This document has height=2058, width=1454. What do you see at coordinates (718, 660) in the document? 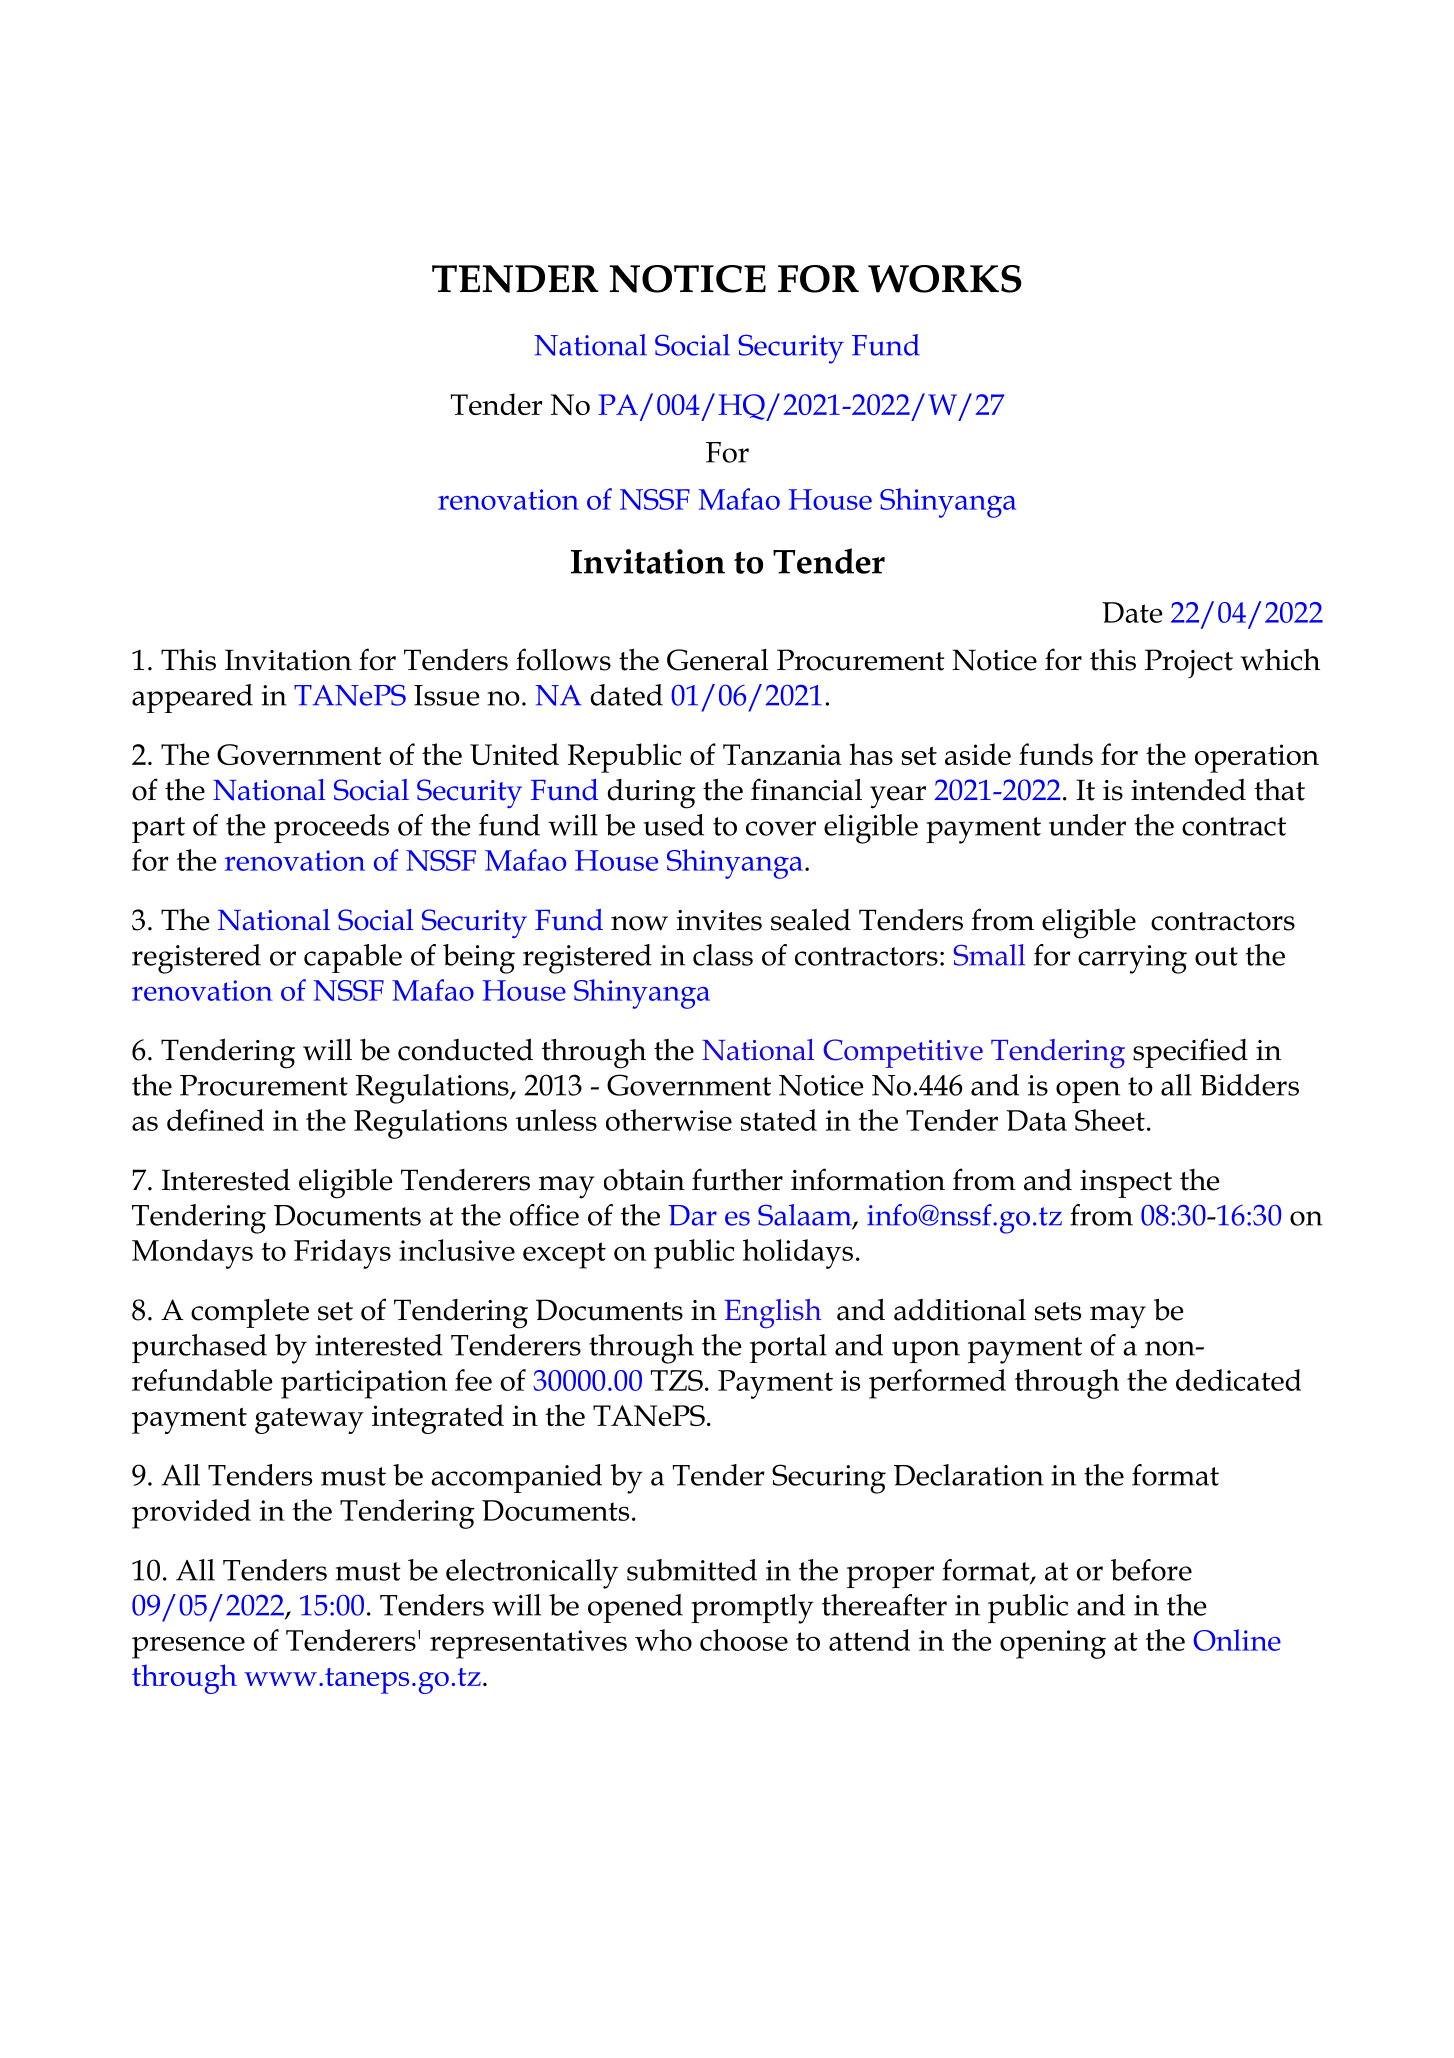
I see `General` at bounding box center [718, 660].
